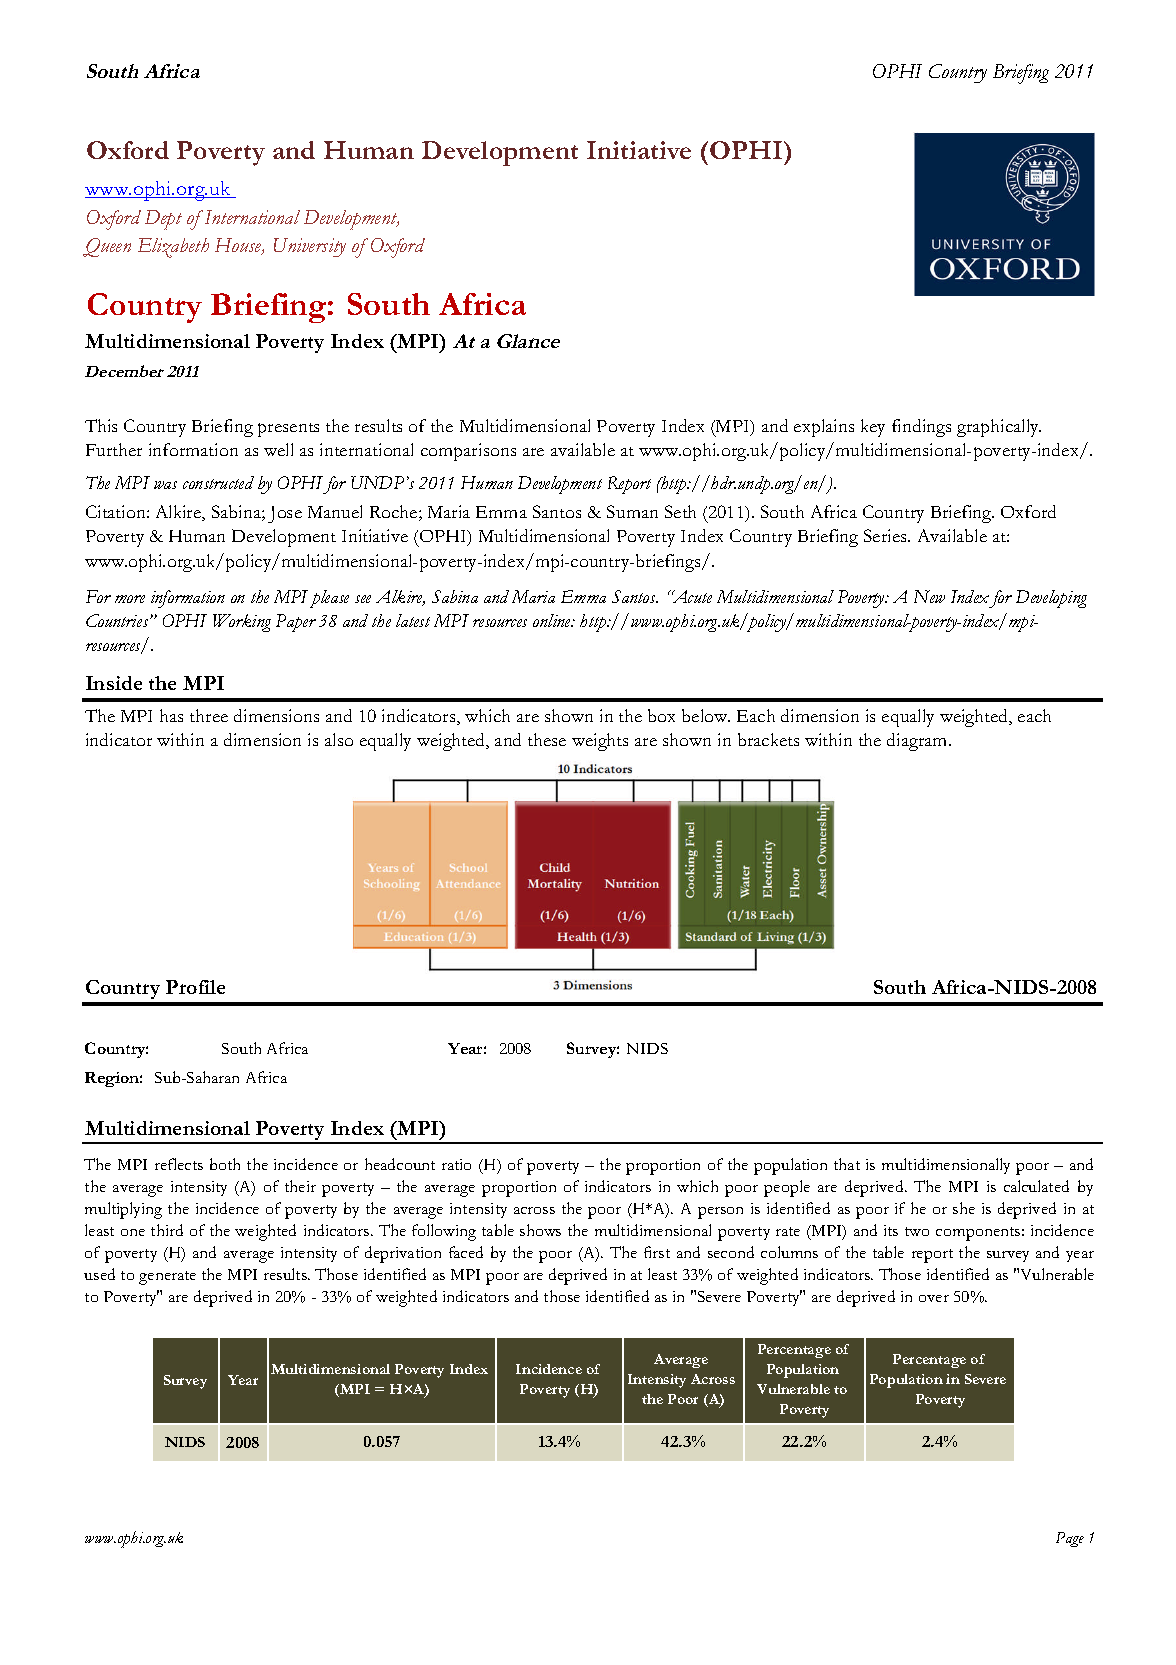 This image has width=1176, height=1665. What do you see at coordinates (600, 742) in the image?
I see `weights` at bounding box center [600, 742].
